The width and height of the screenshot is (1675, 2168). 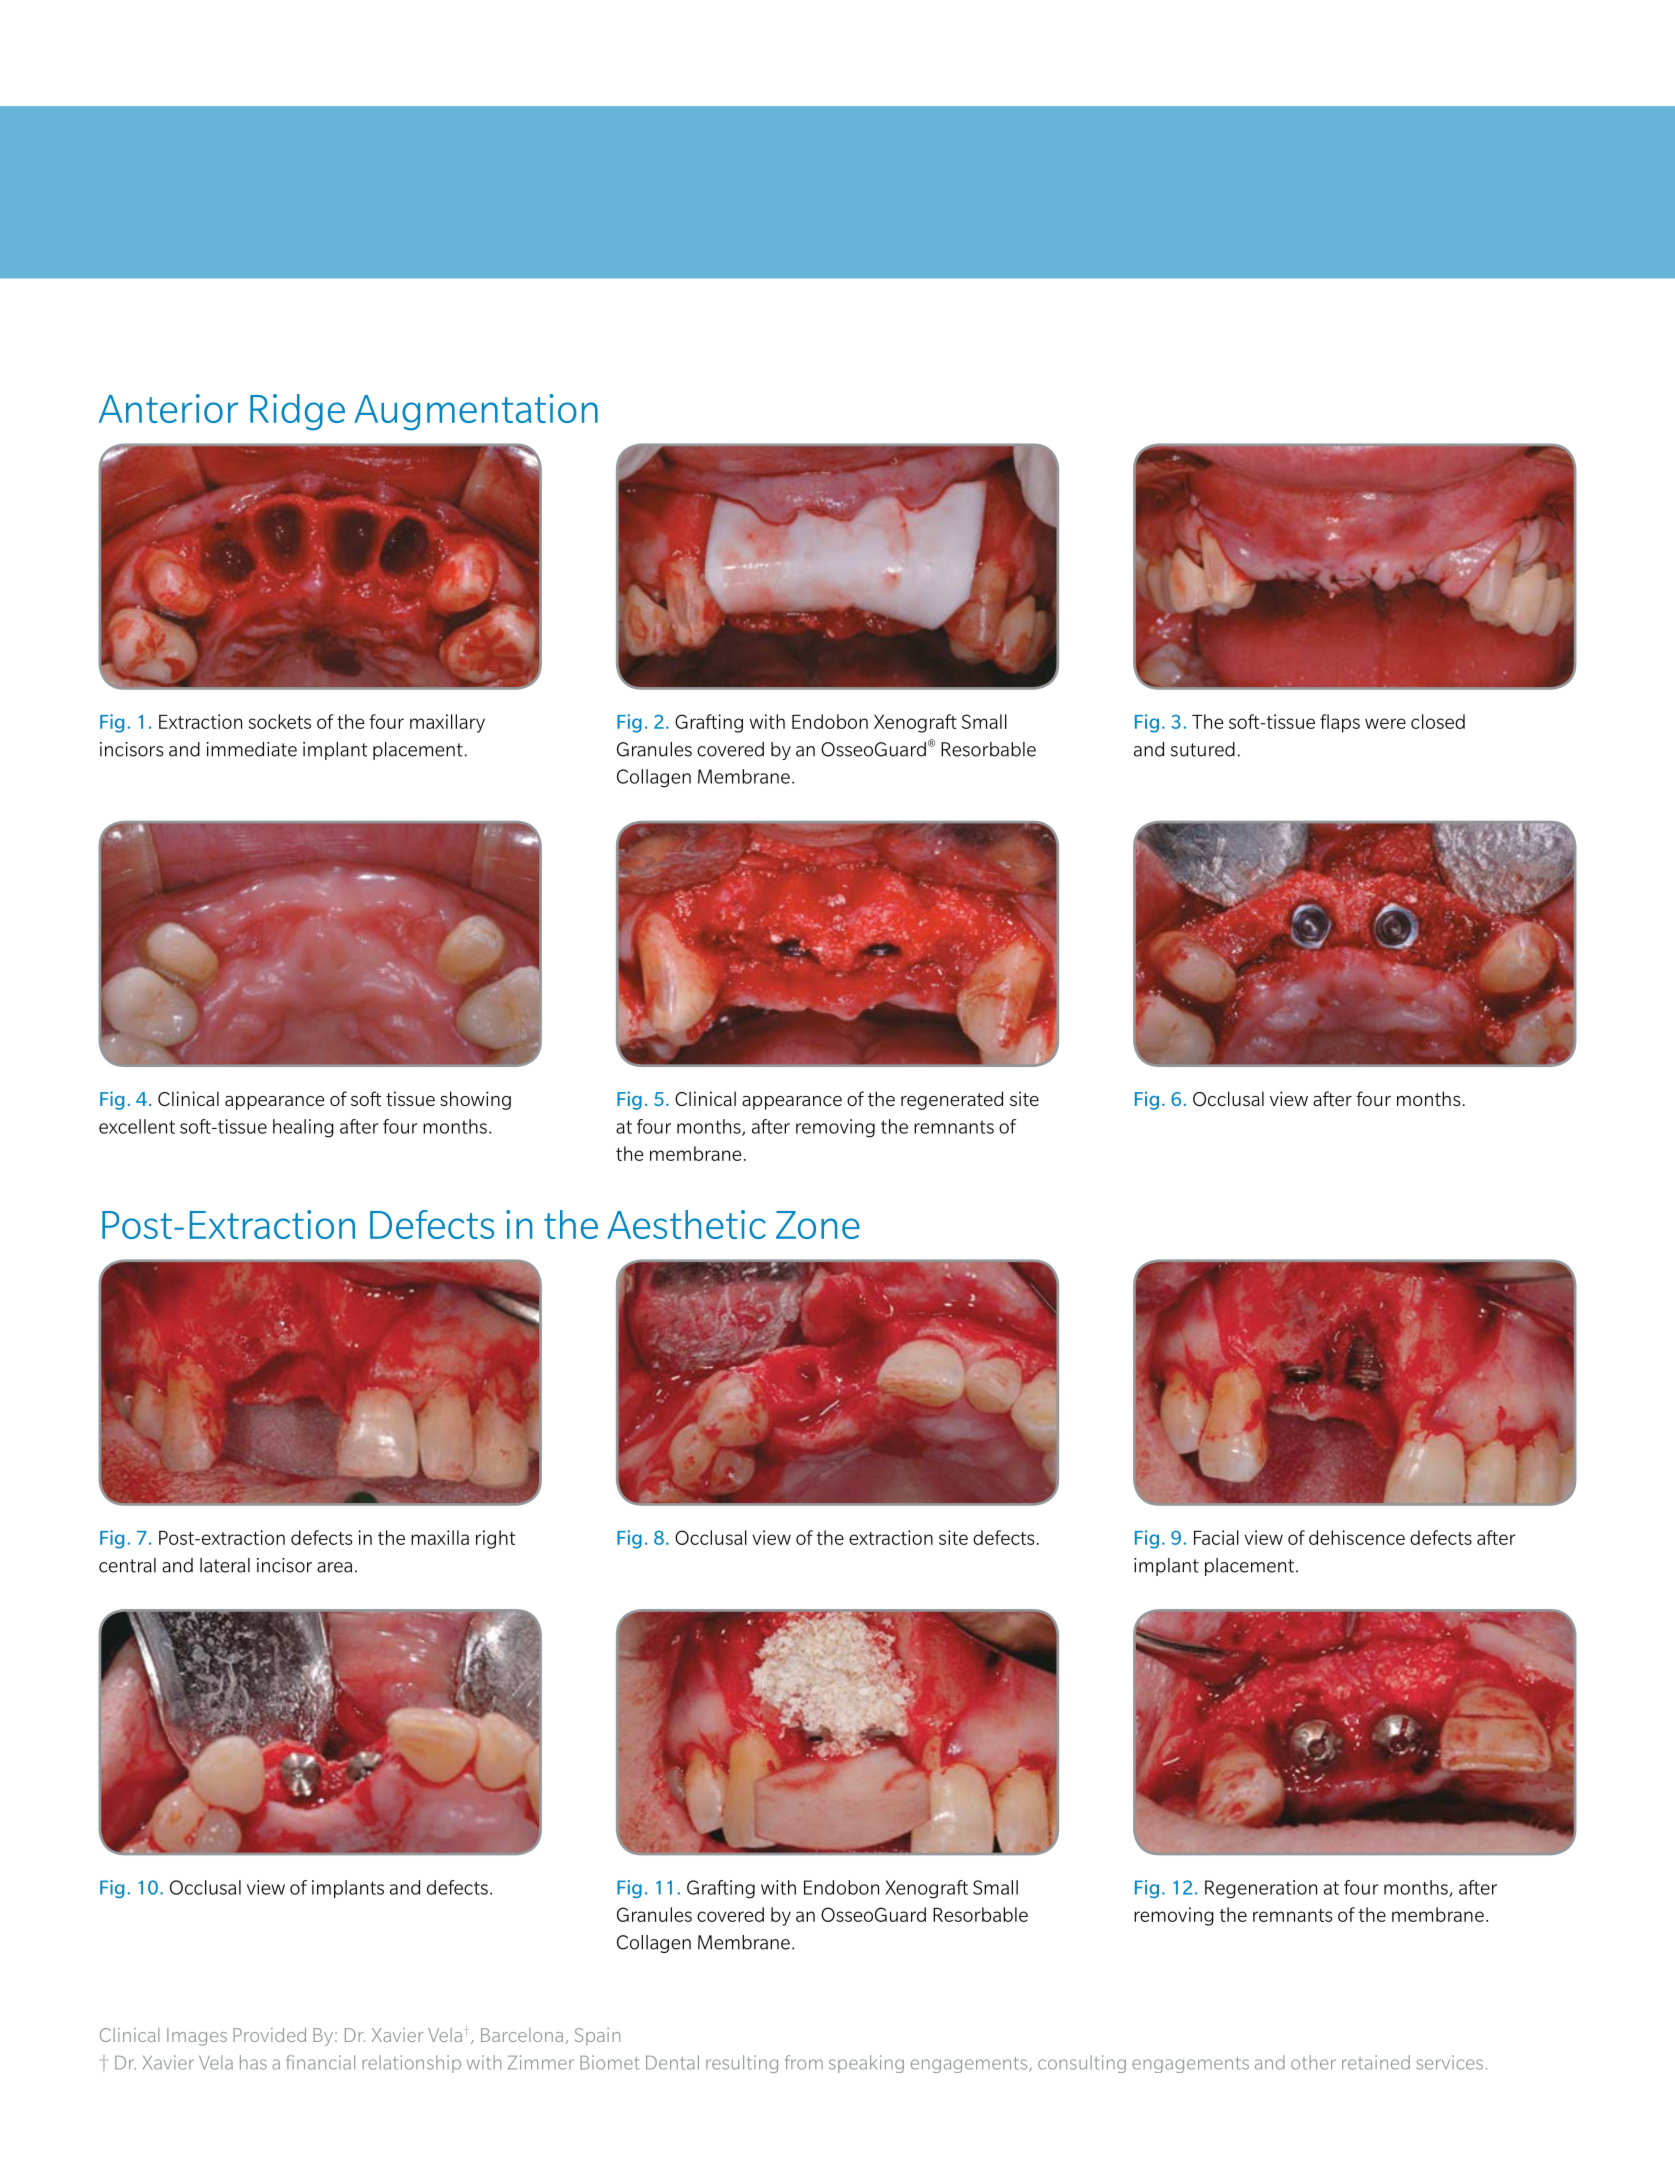 I want to click on Provided, so click(x=269, y=2035).
